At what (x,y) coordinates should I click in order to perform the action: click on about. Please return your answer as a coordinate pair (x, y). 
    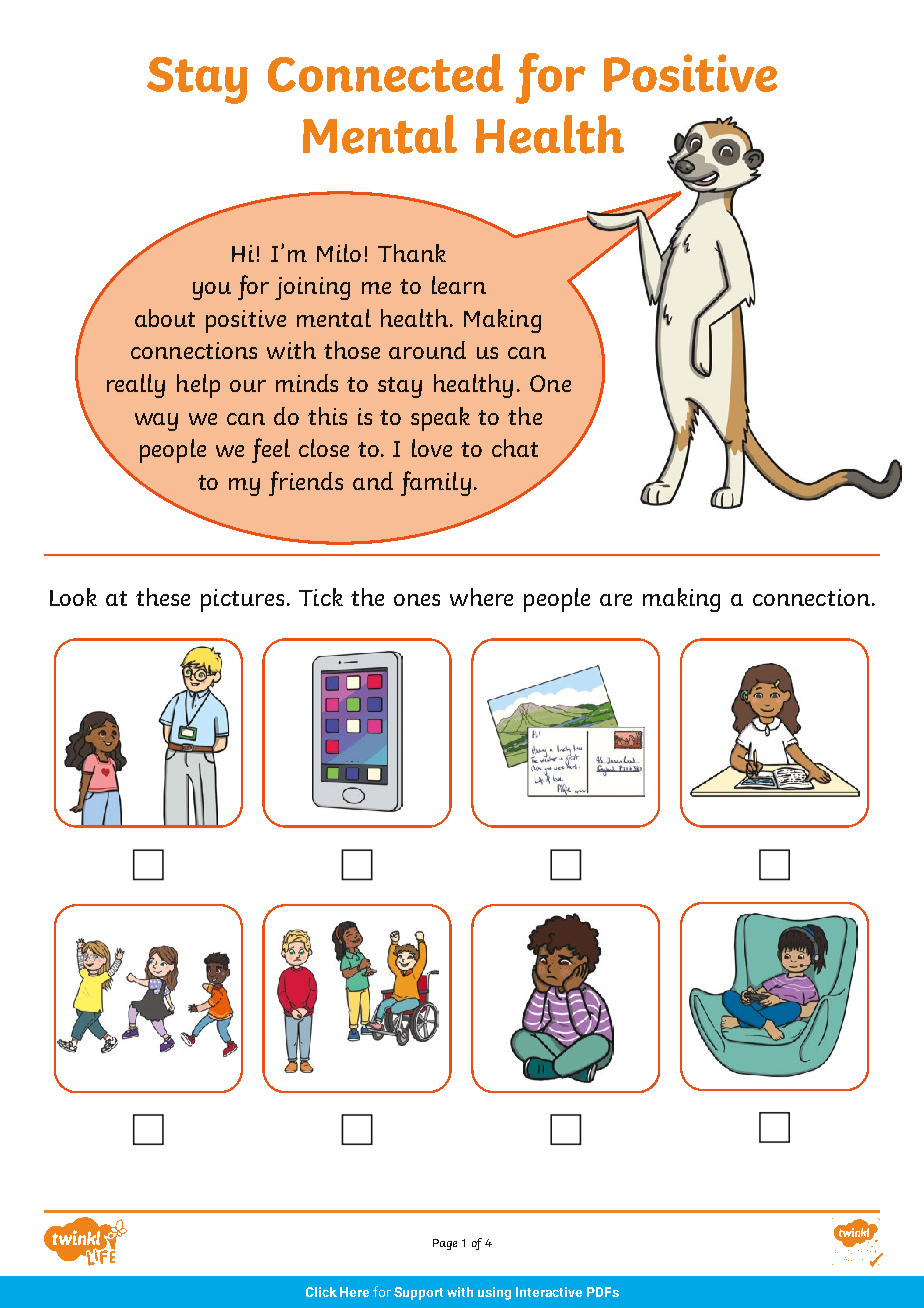
    Looking at the image, I should click on (165, 318).
